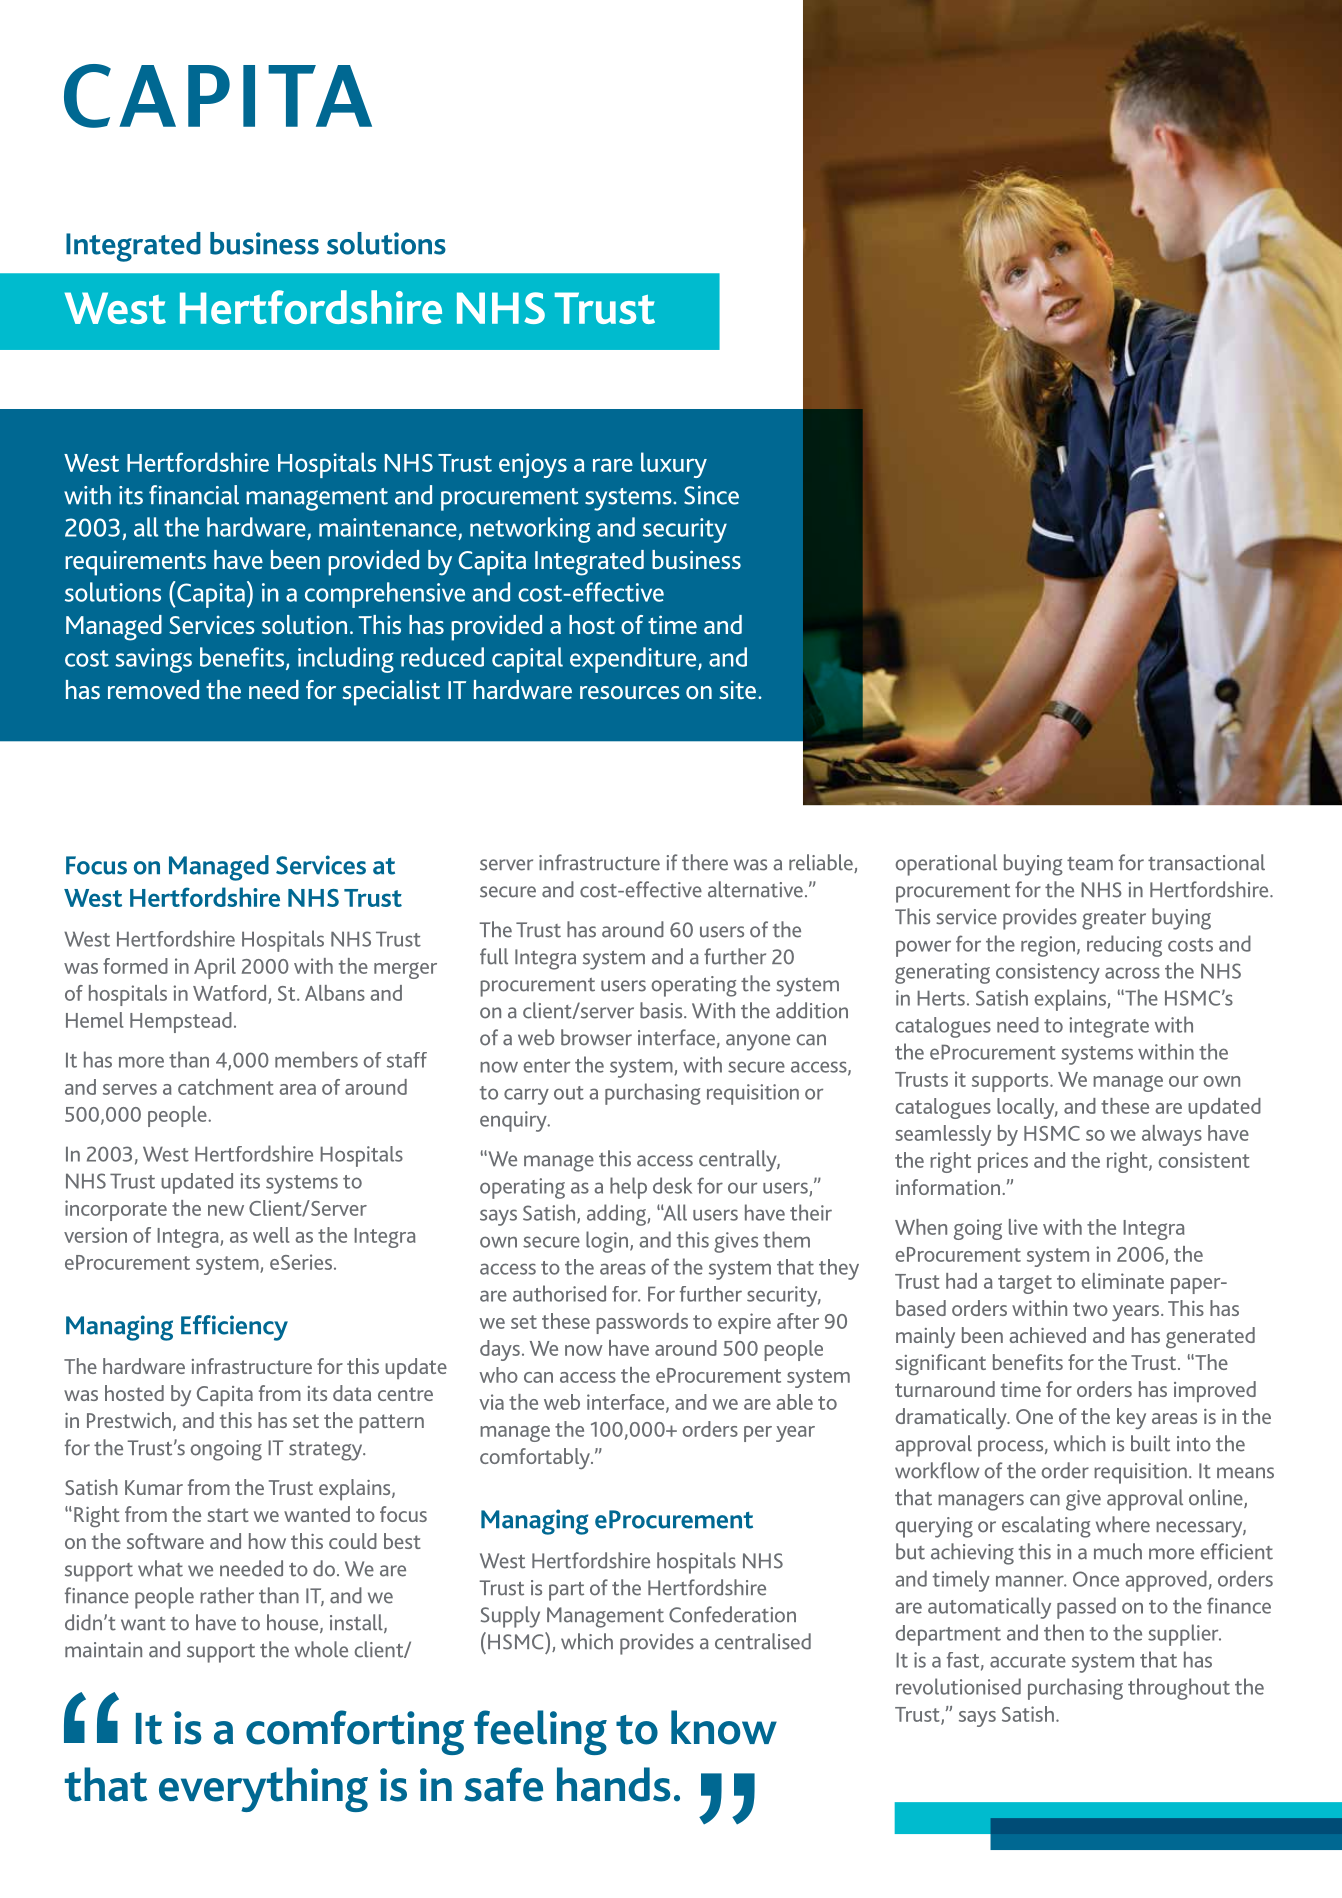  Describe the element at coordinates (215, 968) in the screenshot. I see `April` at that location.
